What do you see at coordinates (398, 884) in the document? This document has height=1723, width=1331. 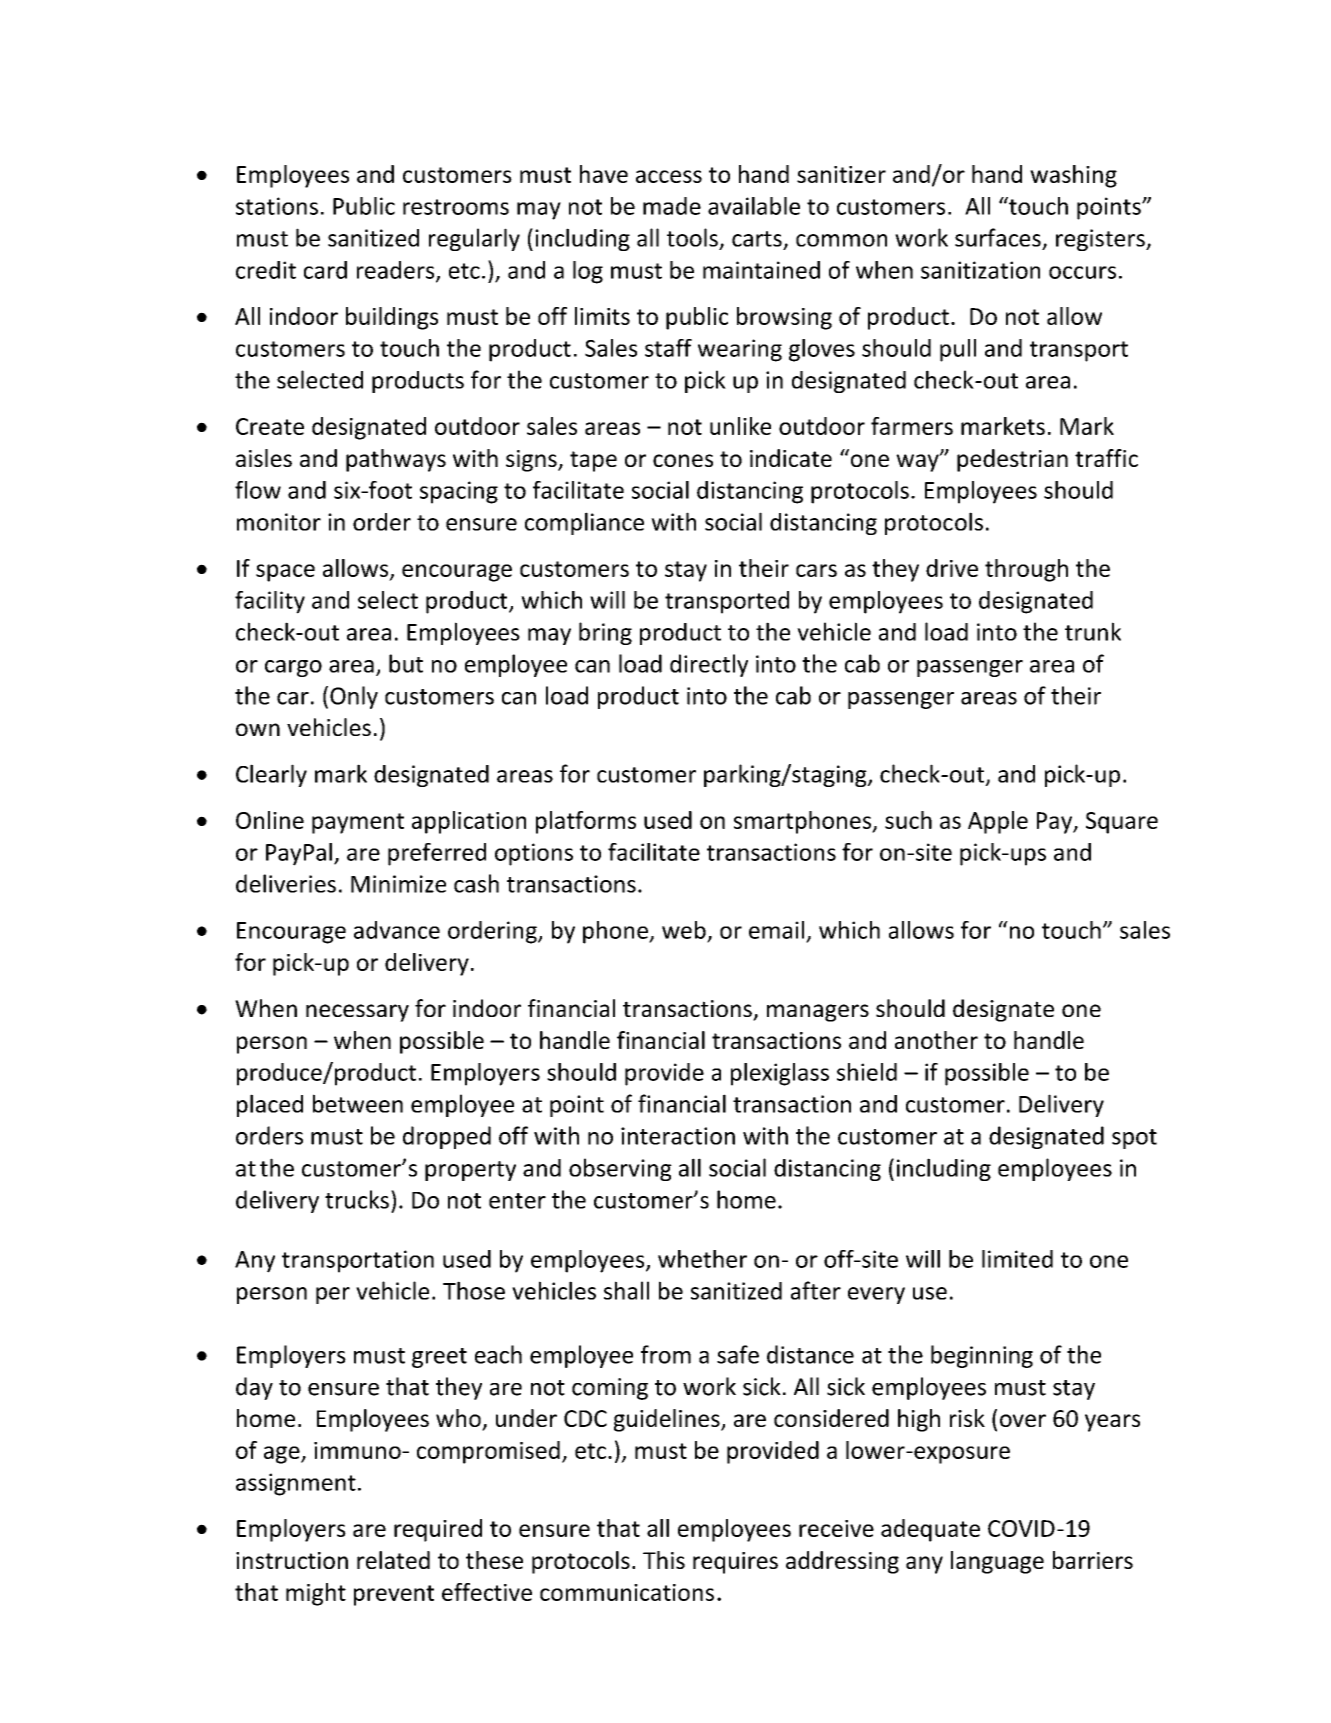 I see `Minimize` at bounding box center [398, 884].
